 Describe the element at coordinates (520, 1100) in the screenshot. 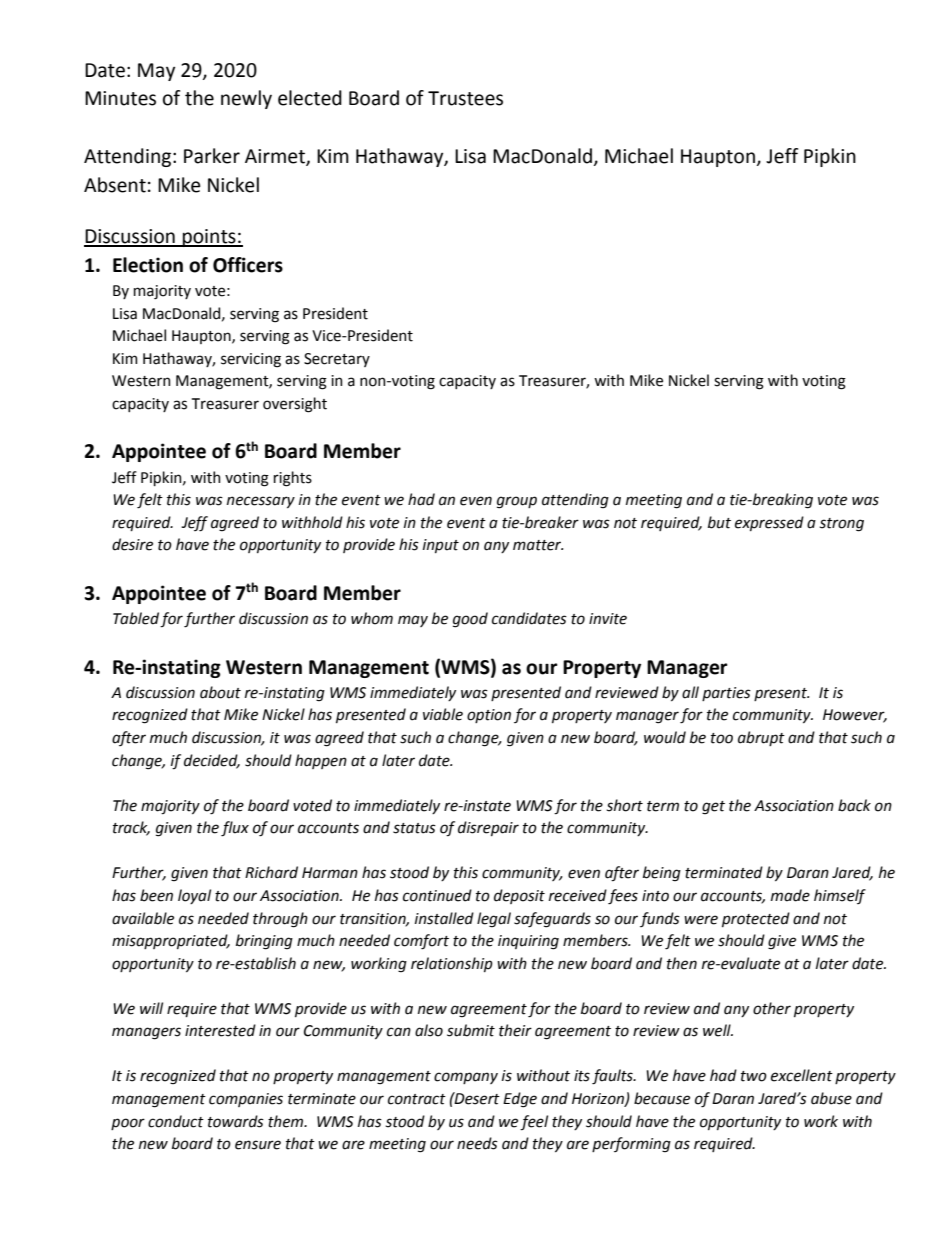

I see `Edge` at that location.
